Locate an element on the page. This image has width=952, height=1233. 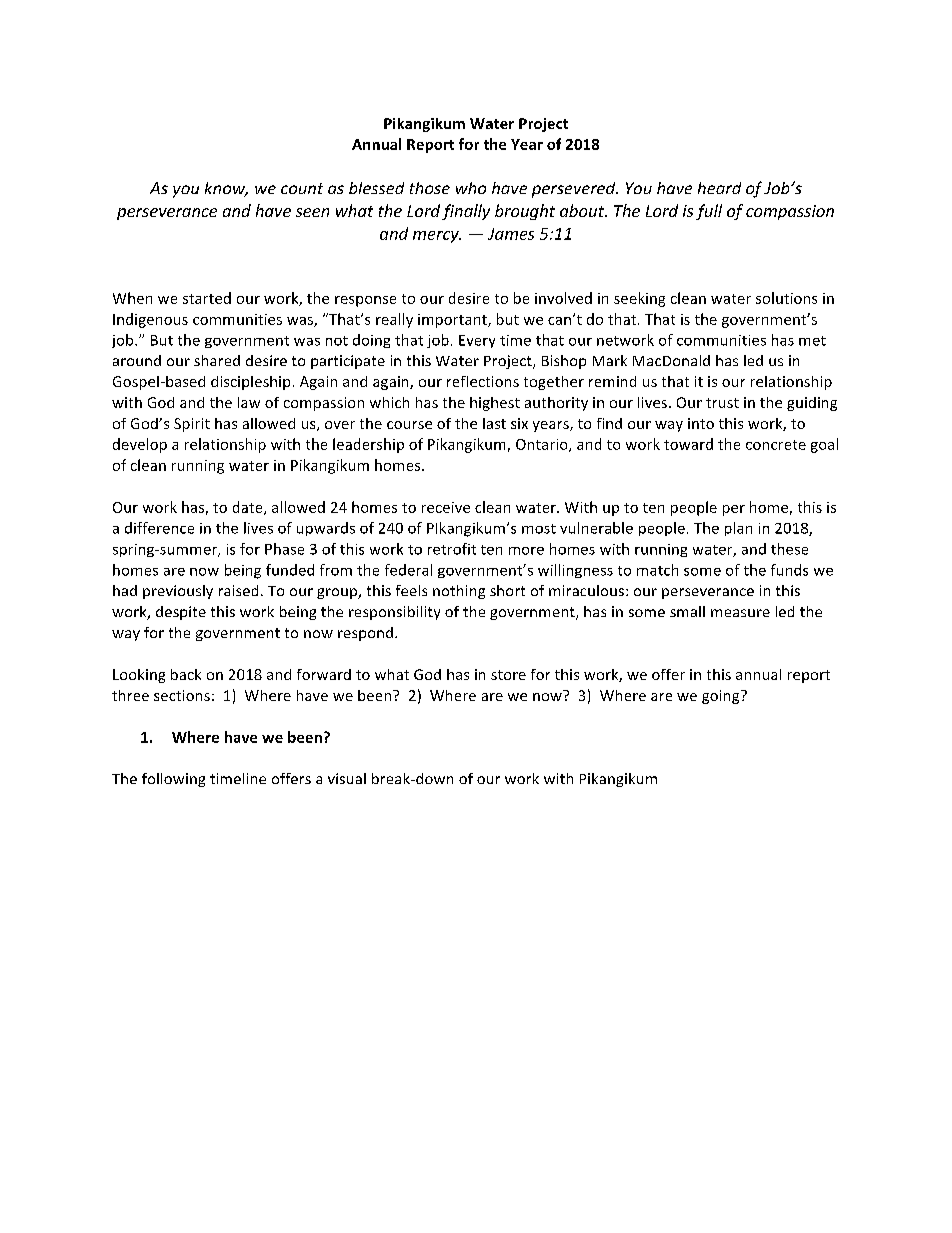
finally is located at coordinates (466, 212).
